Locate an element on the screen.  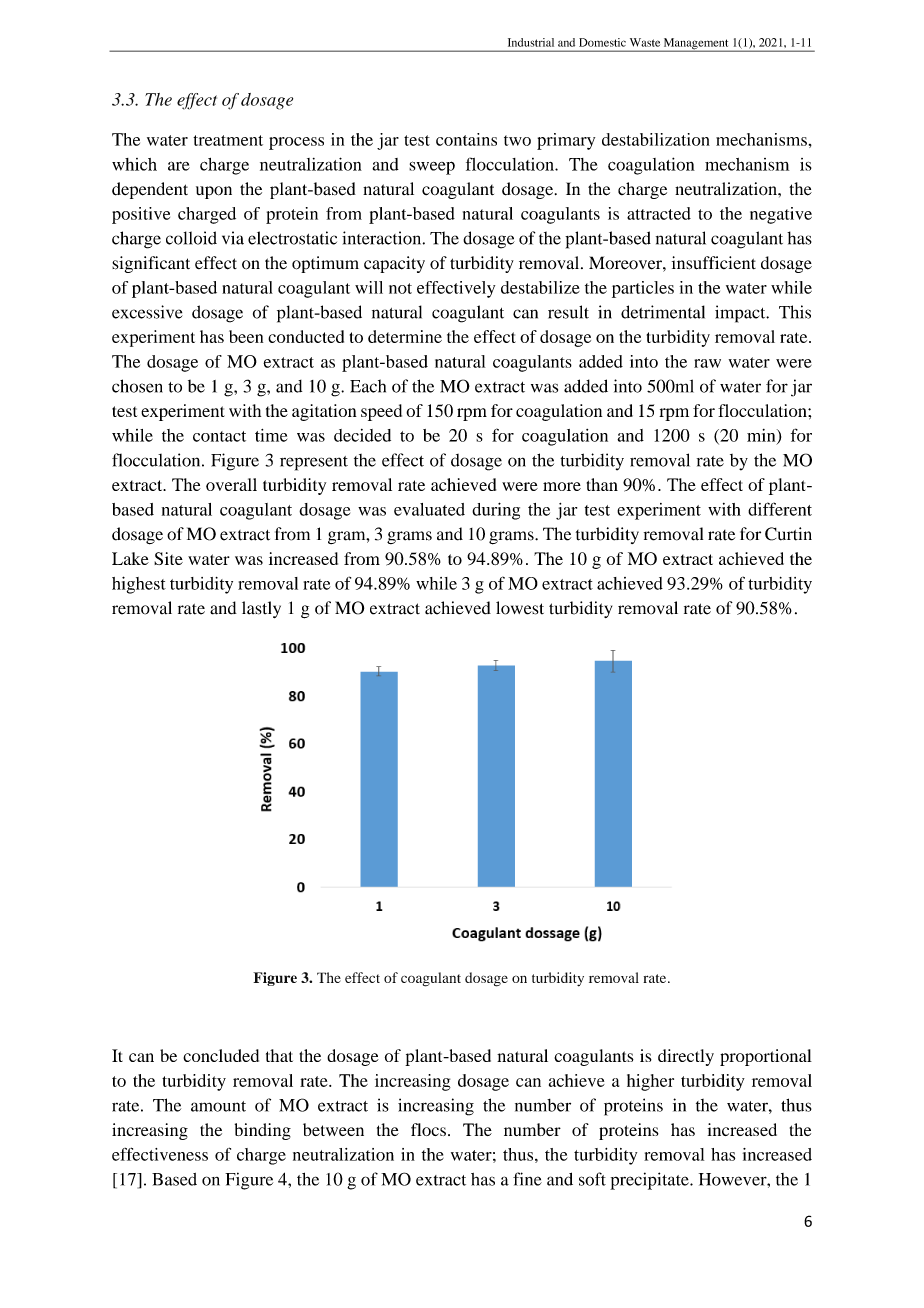
flocs is located at coordinates (428, 1129).
